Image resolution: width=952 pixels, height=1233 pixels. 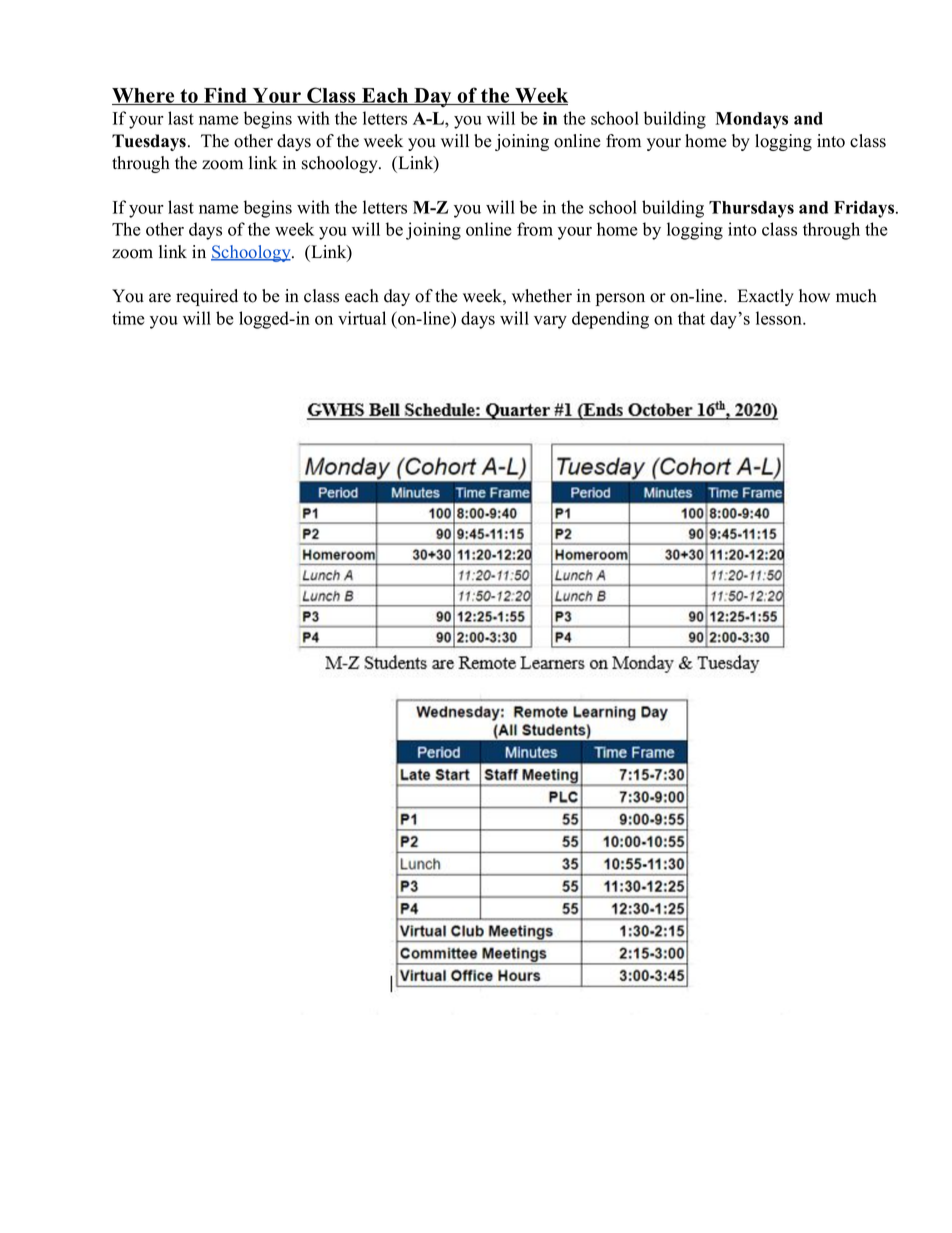 I want to click on much, so click(x=856, y=296).
